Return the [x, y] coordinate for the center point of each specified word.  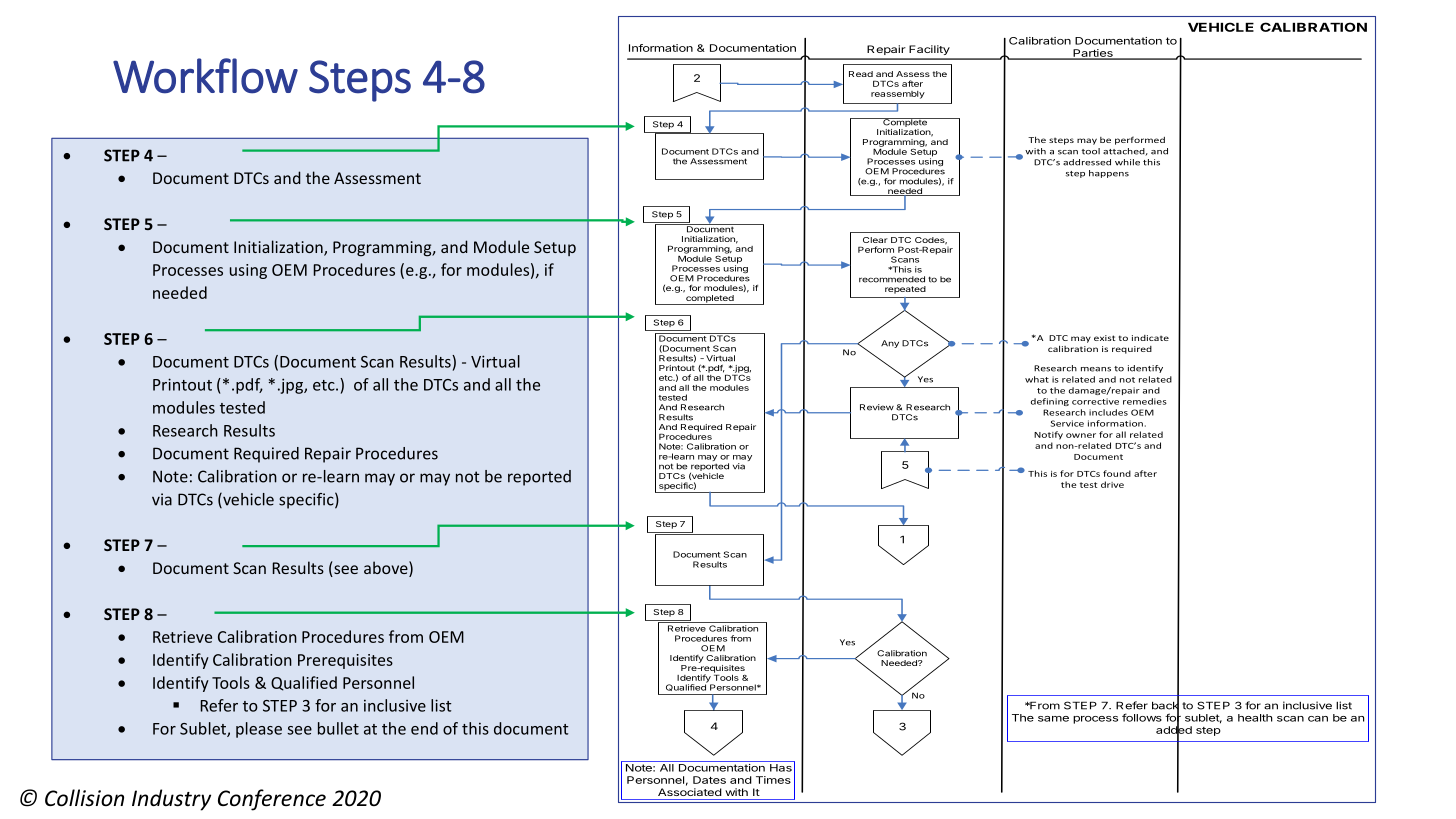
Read [861, 74]
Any [890, 344]
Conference [272, 800]
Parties [1093, 54]
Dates [709, 780]
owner [1081, 435]
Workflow [205, 76]
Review [877, 407]
